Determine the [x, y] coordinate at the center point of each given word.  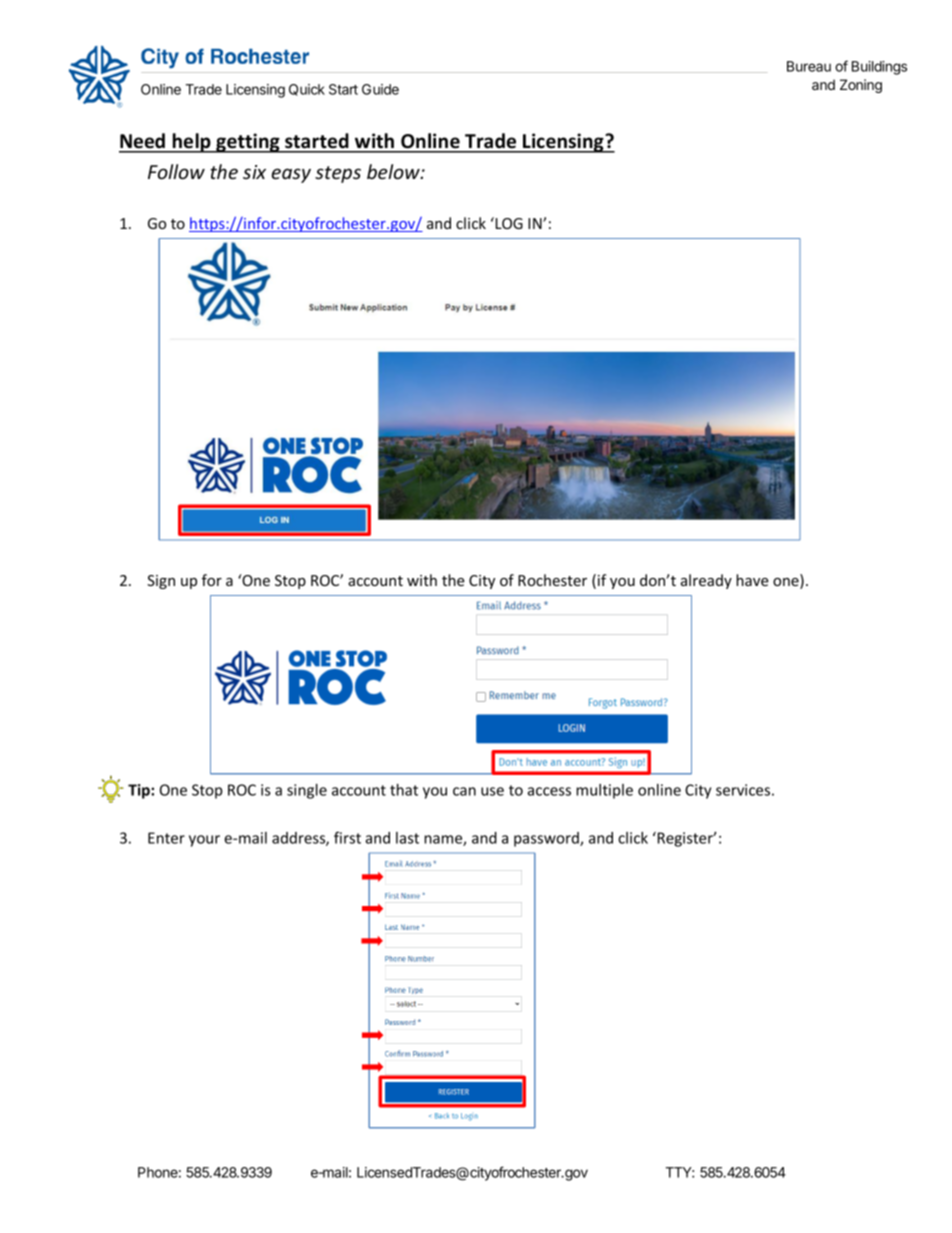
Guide [380, 89]
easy [291, 175]
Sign [161, 582]
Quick [307, 90]
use [492, 791]
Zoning [861, 86]
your [204, 841]
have [752, 580]
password [547, 839]
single [307, 791]
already [706, 581]
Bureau [809, 66]
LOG [508, 223]
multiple [604, 791]
